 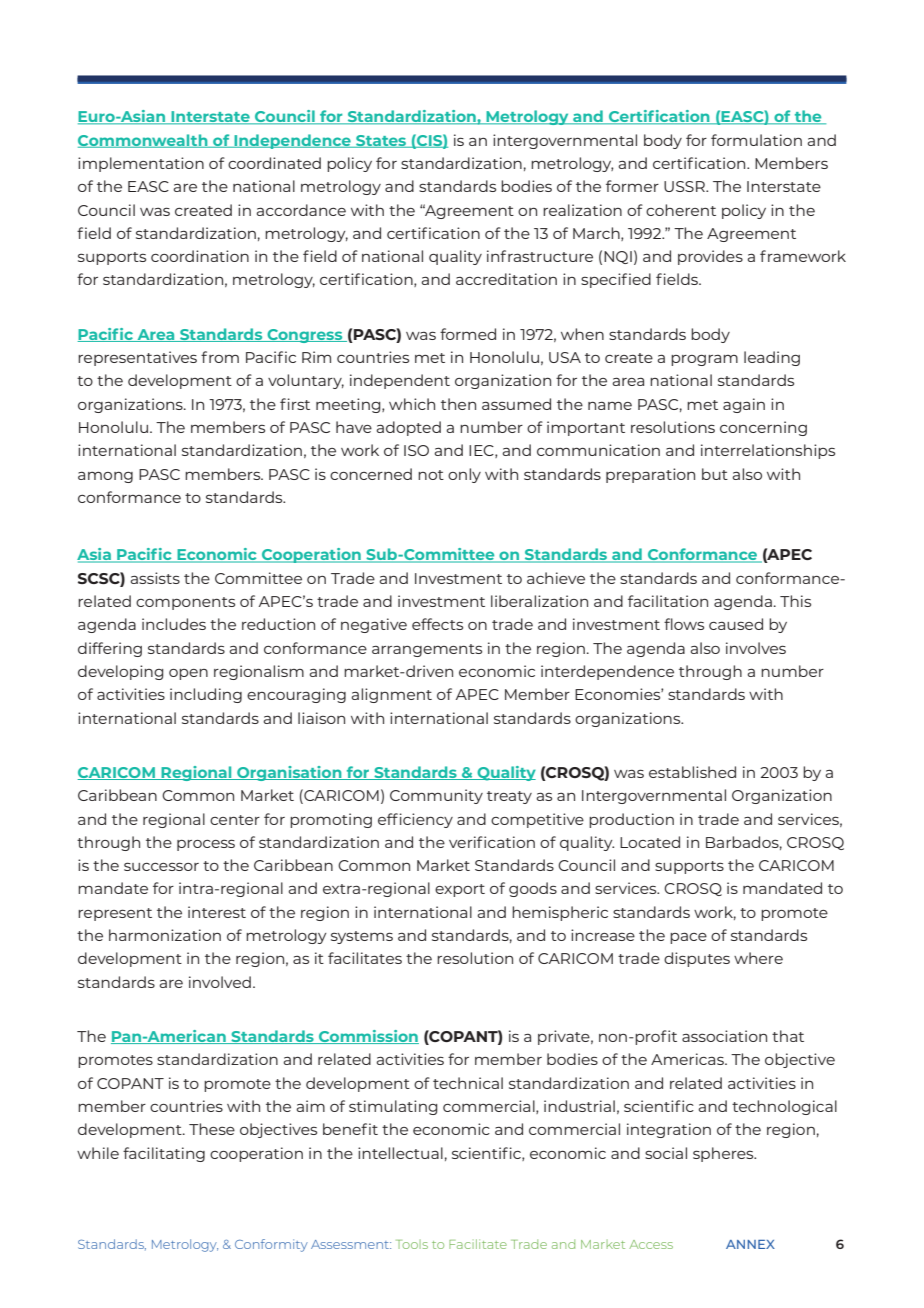 What do you see at coordinates (141, 164) in the screenshot?
I see `implementation` at bounding box center [141, 164].
